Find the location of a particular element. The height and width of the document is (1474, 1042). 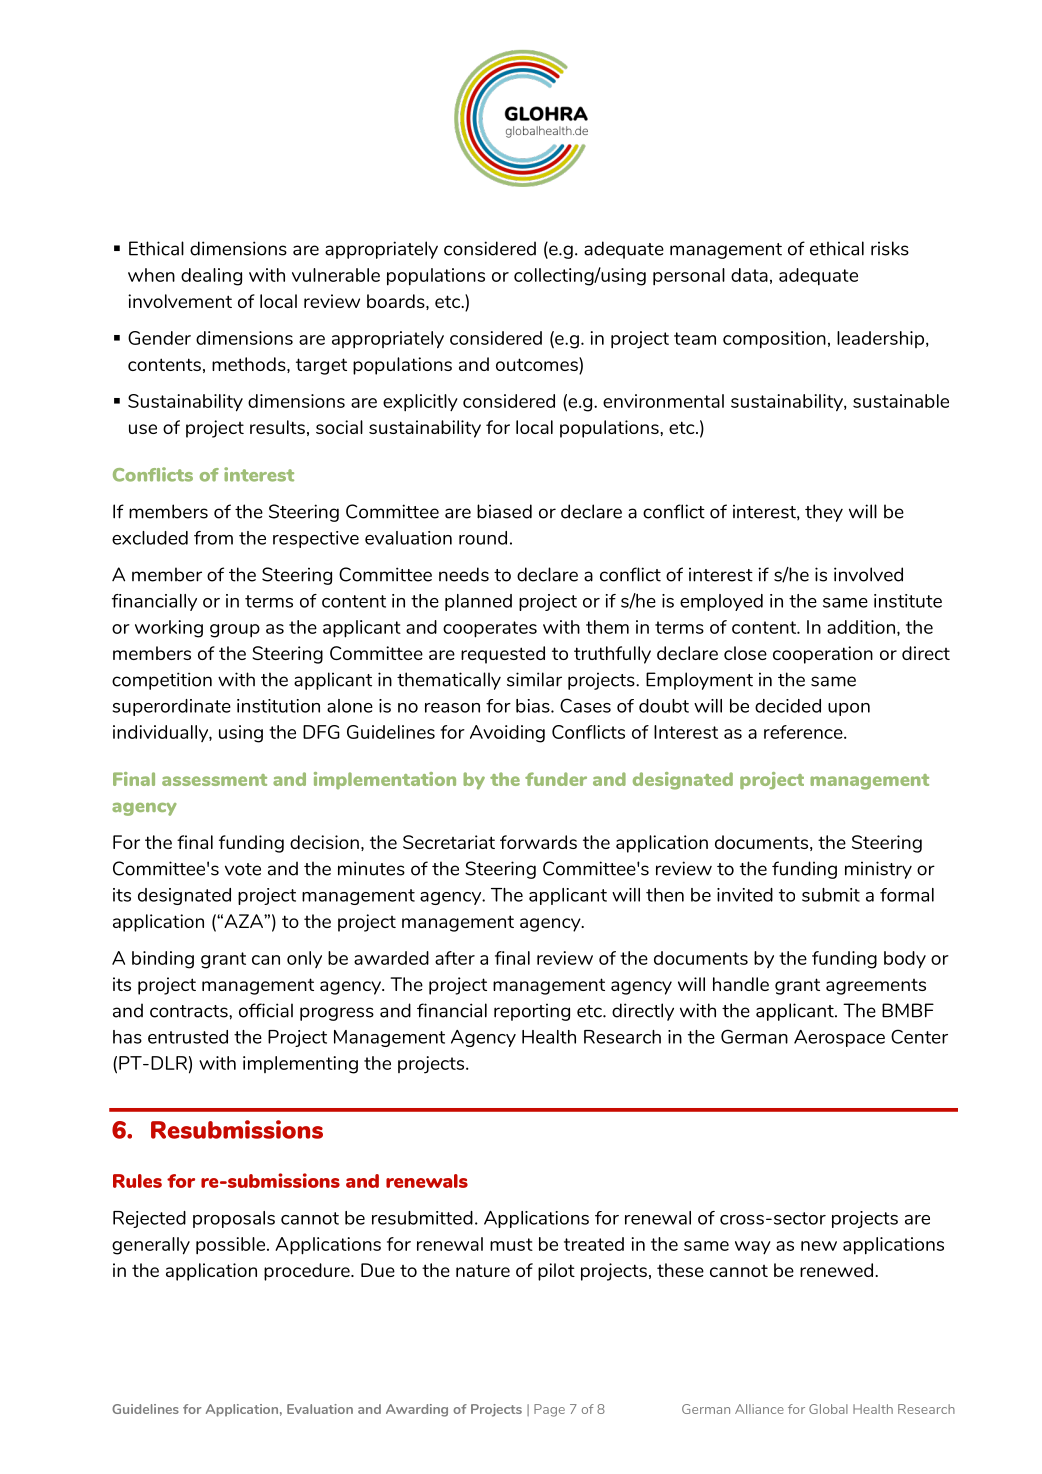

ministry is located at coordinates (878, 870).
